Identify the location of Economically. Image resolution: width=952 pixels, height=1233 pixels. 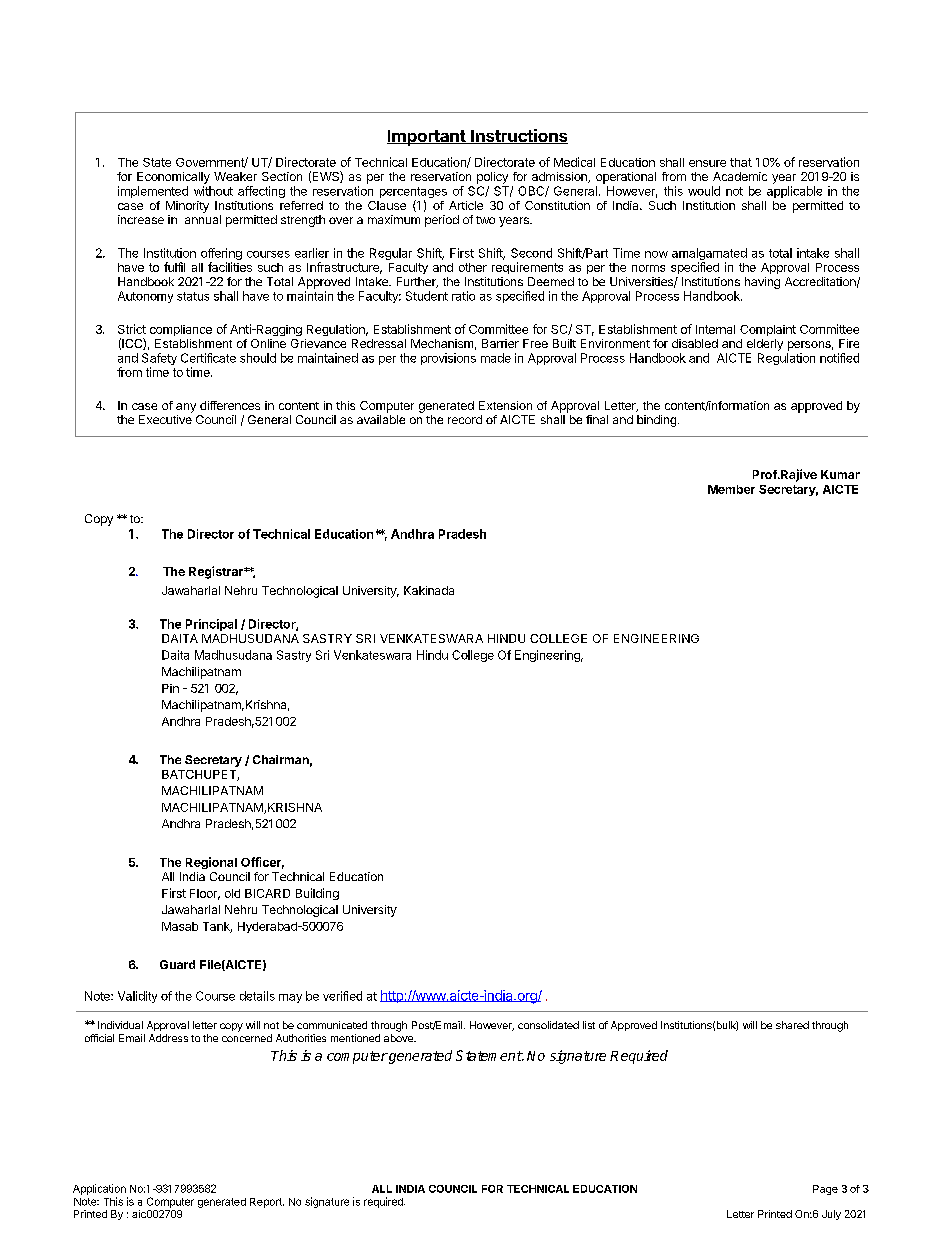
(173, 178).
